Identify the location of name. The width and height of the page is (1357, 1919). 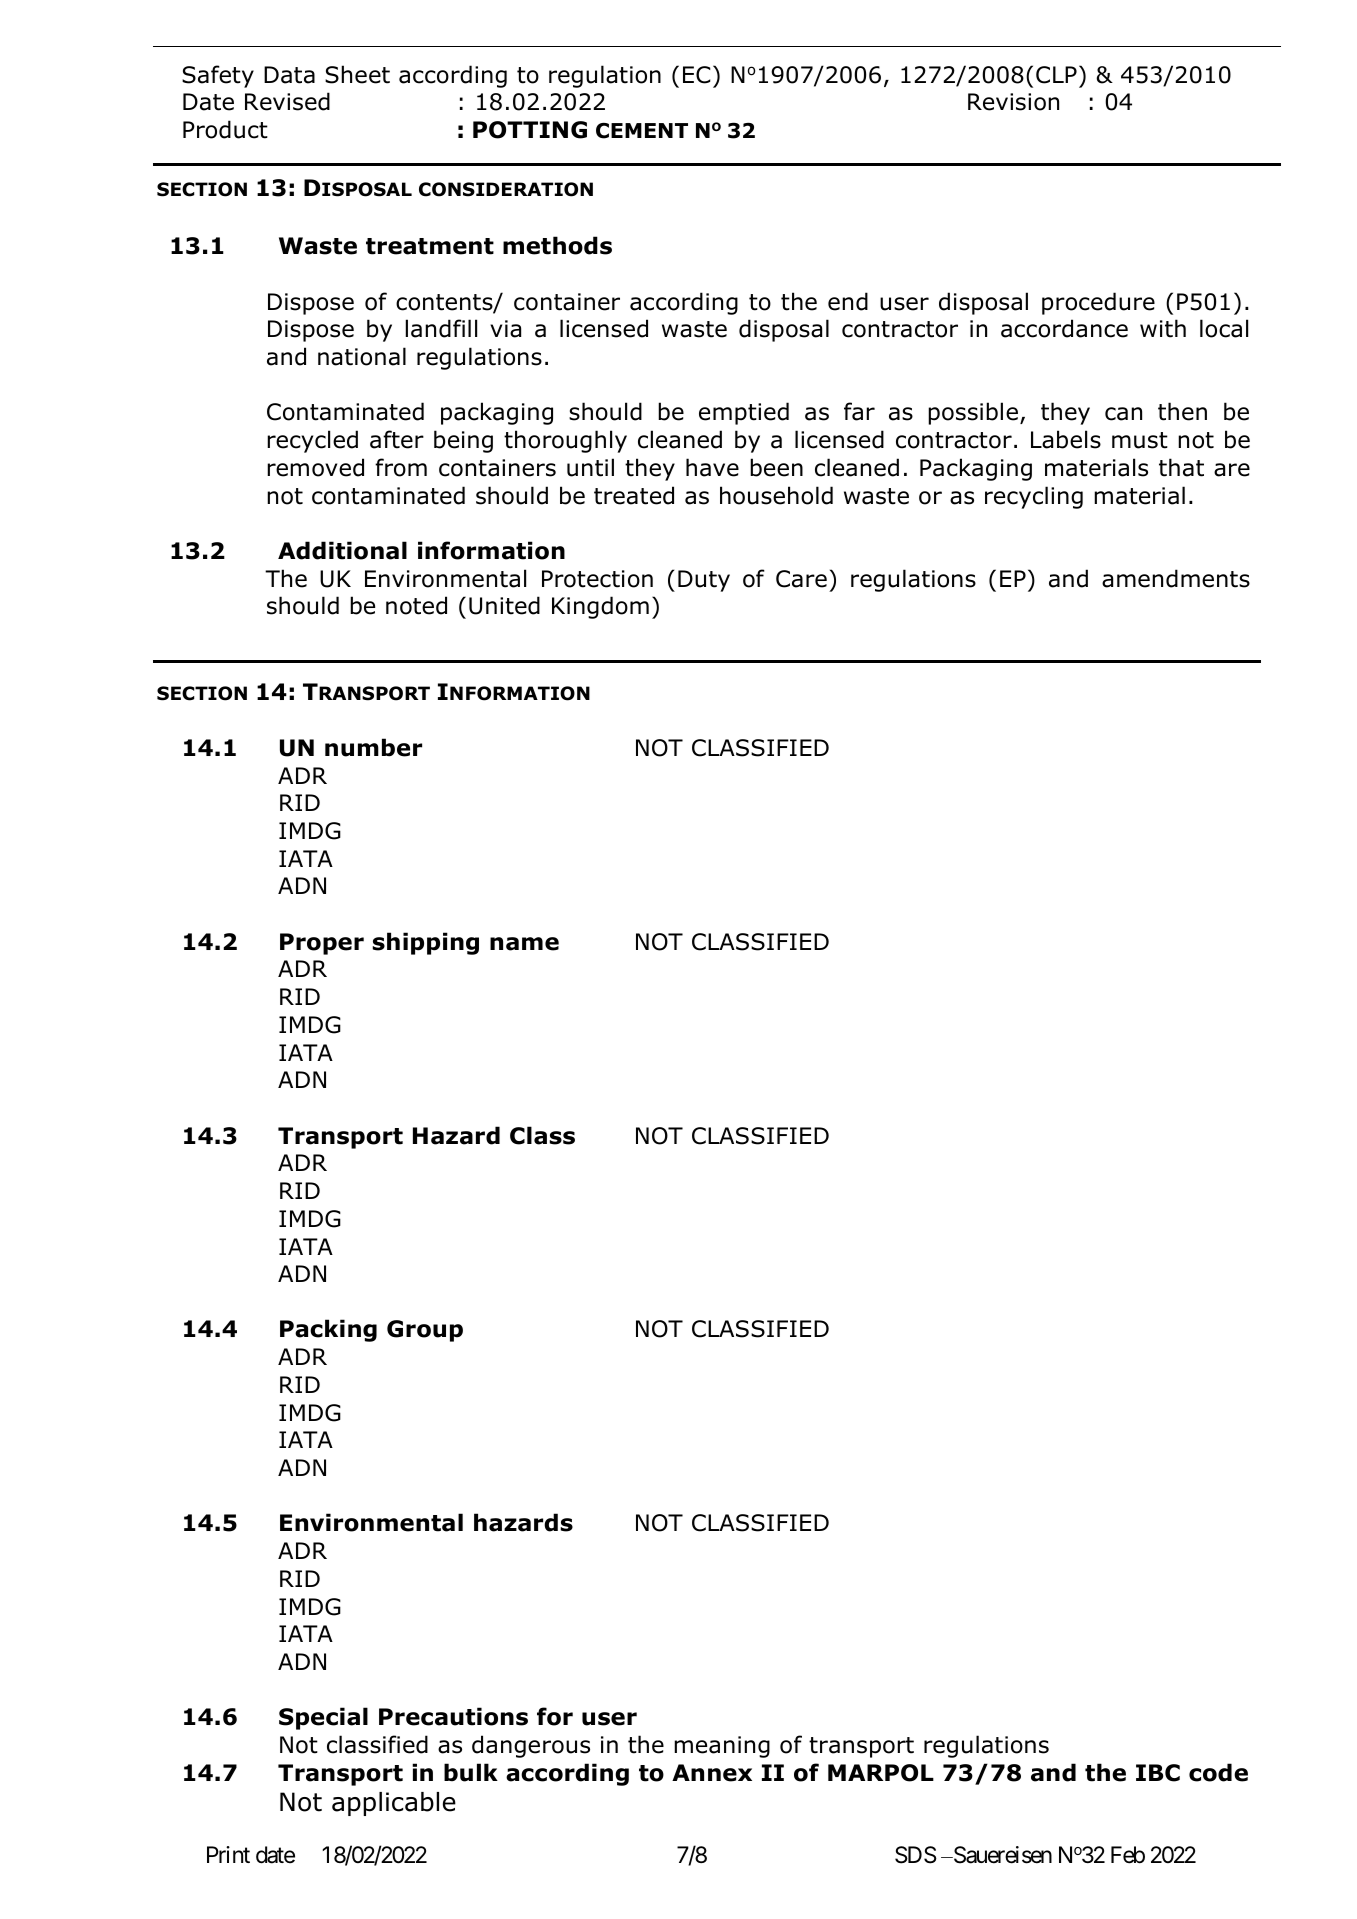
(524, 944).
